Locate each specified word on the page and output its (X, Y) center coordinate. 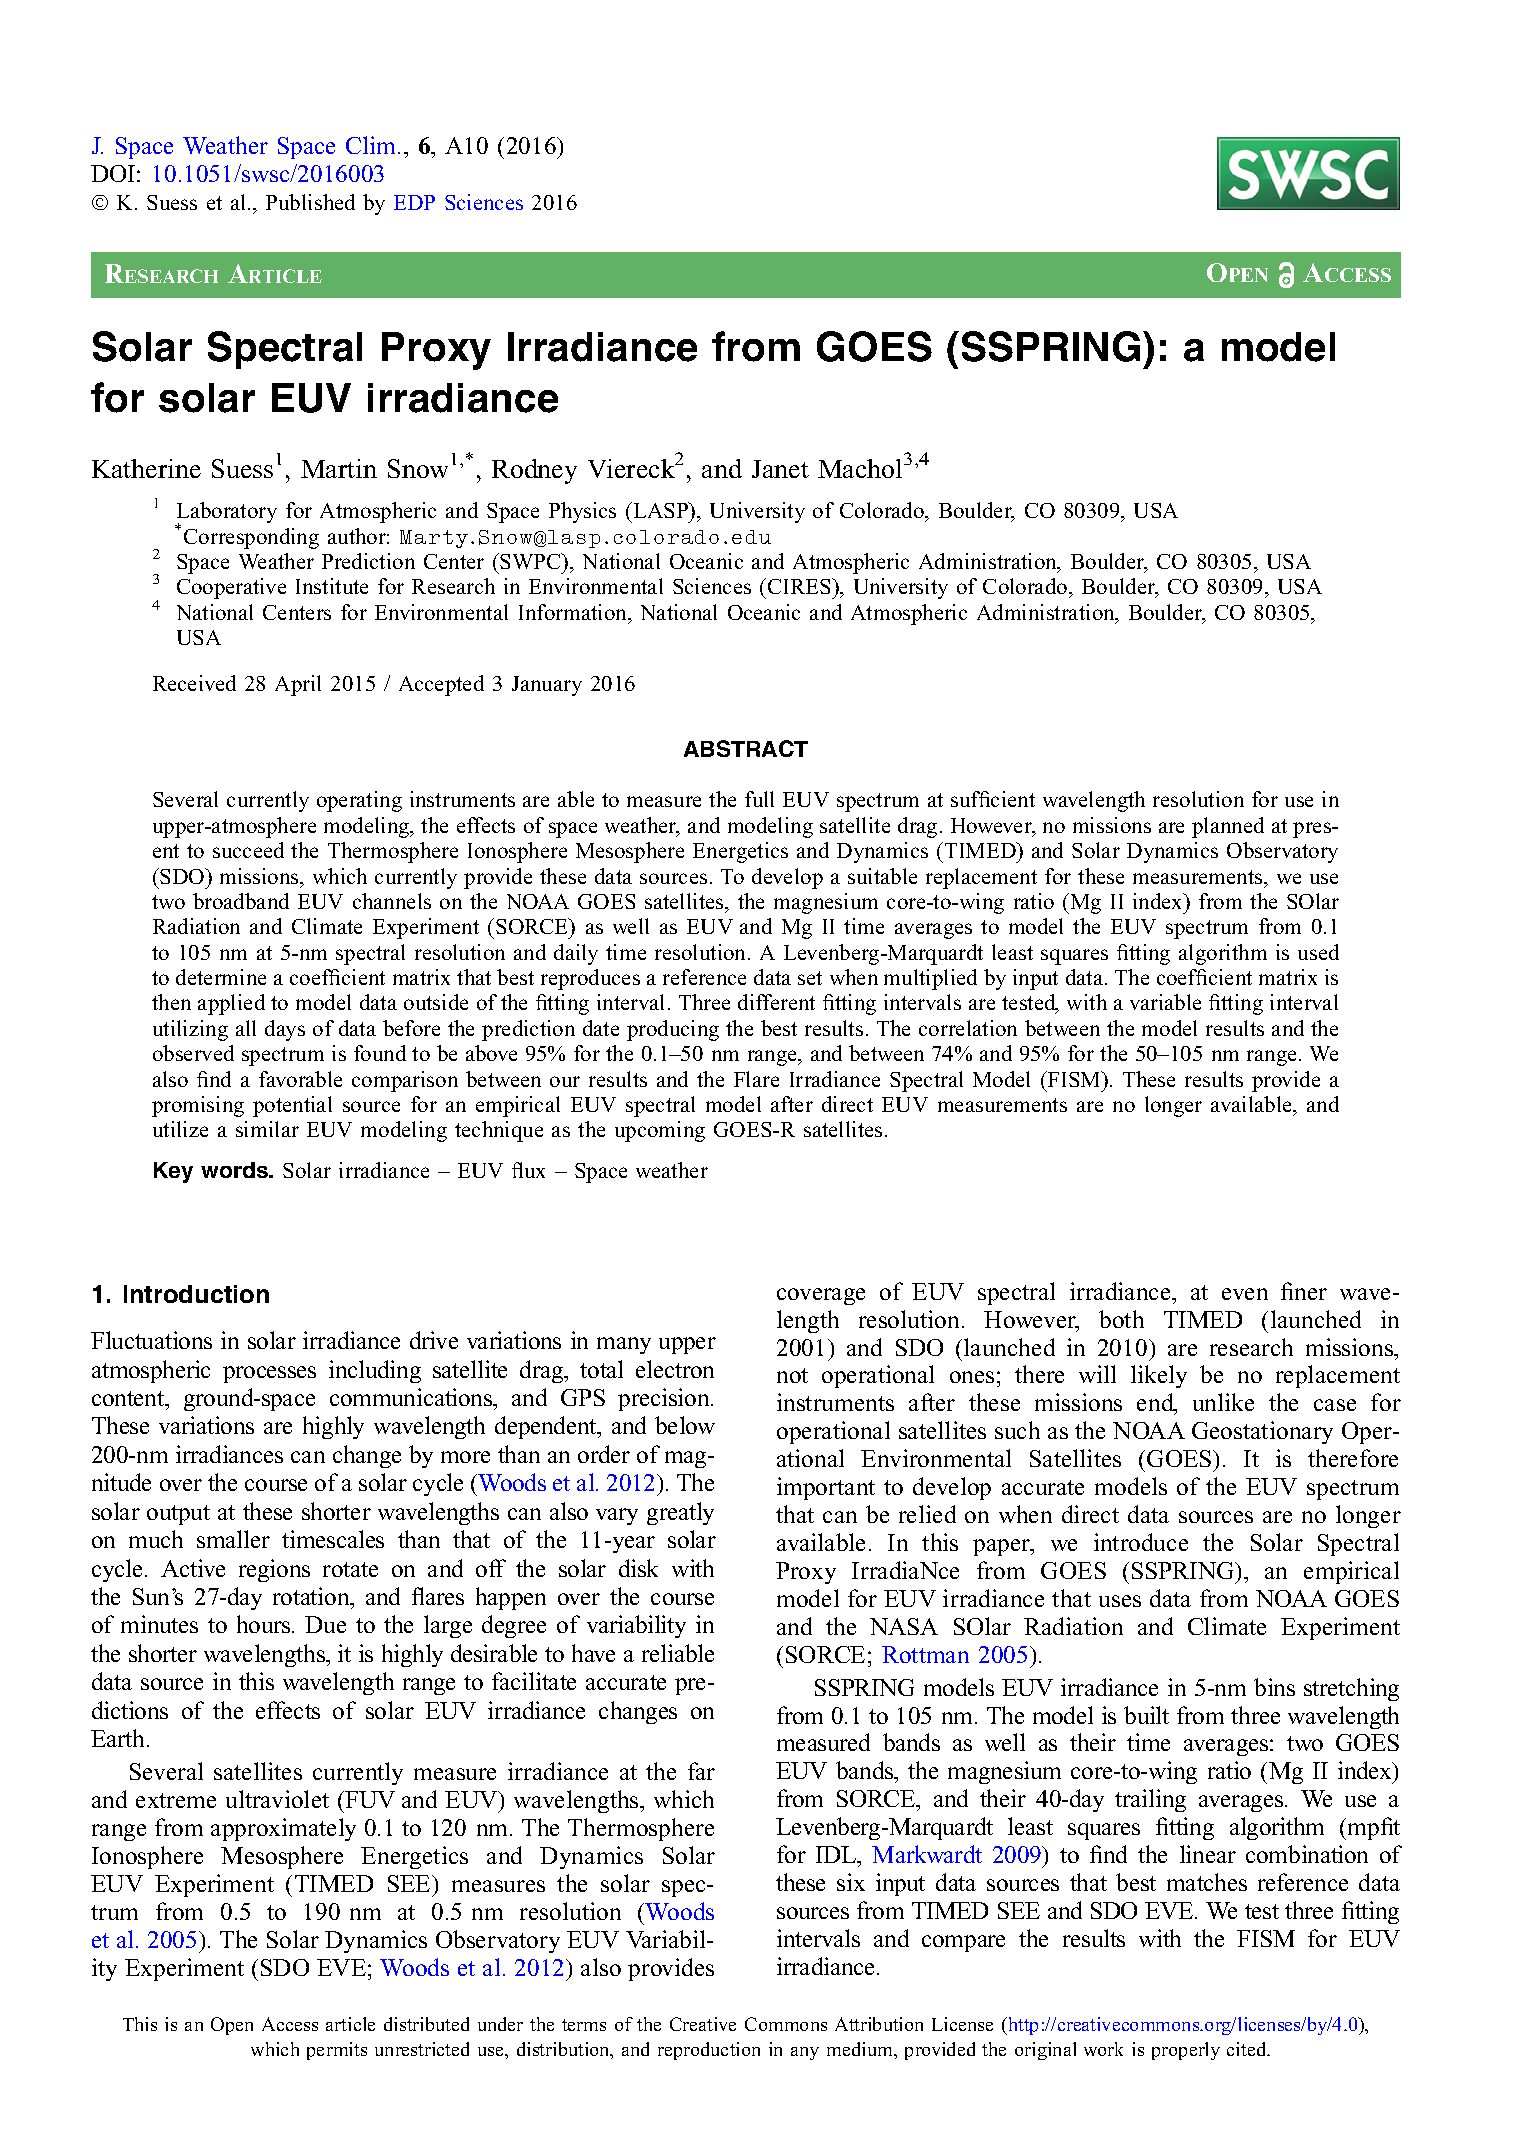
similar (267, 1129)
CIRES (800, 586)
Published (310, 202)
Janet (780, 469)
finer (1304, 1291)
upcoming (660, 1131)
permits (337, 2051)
